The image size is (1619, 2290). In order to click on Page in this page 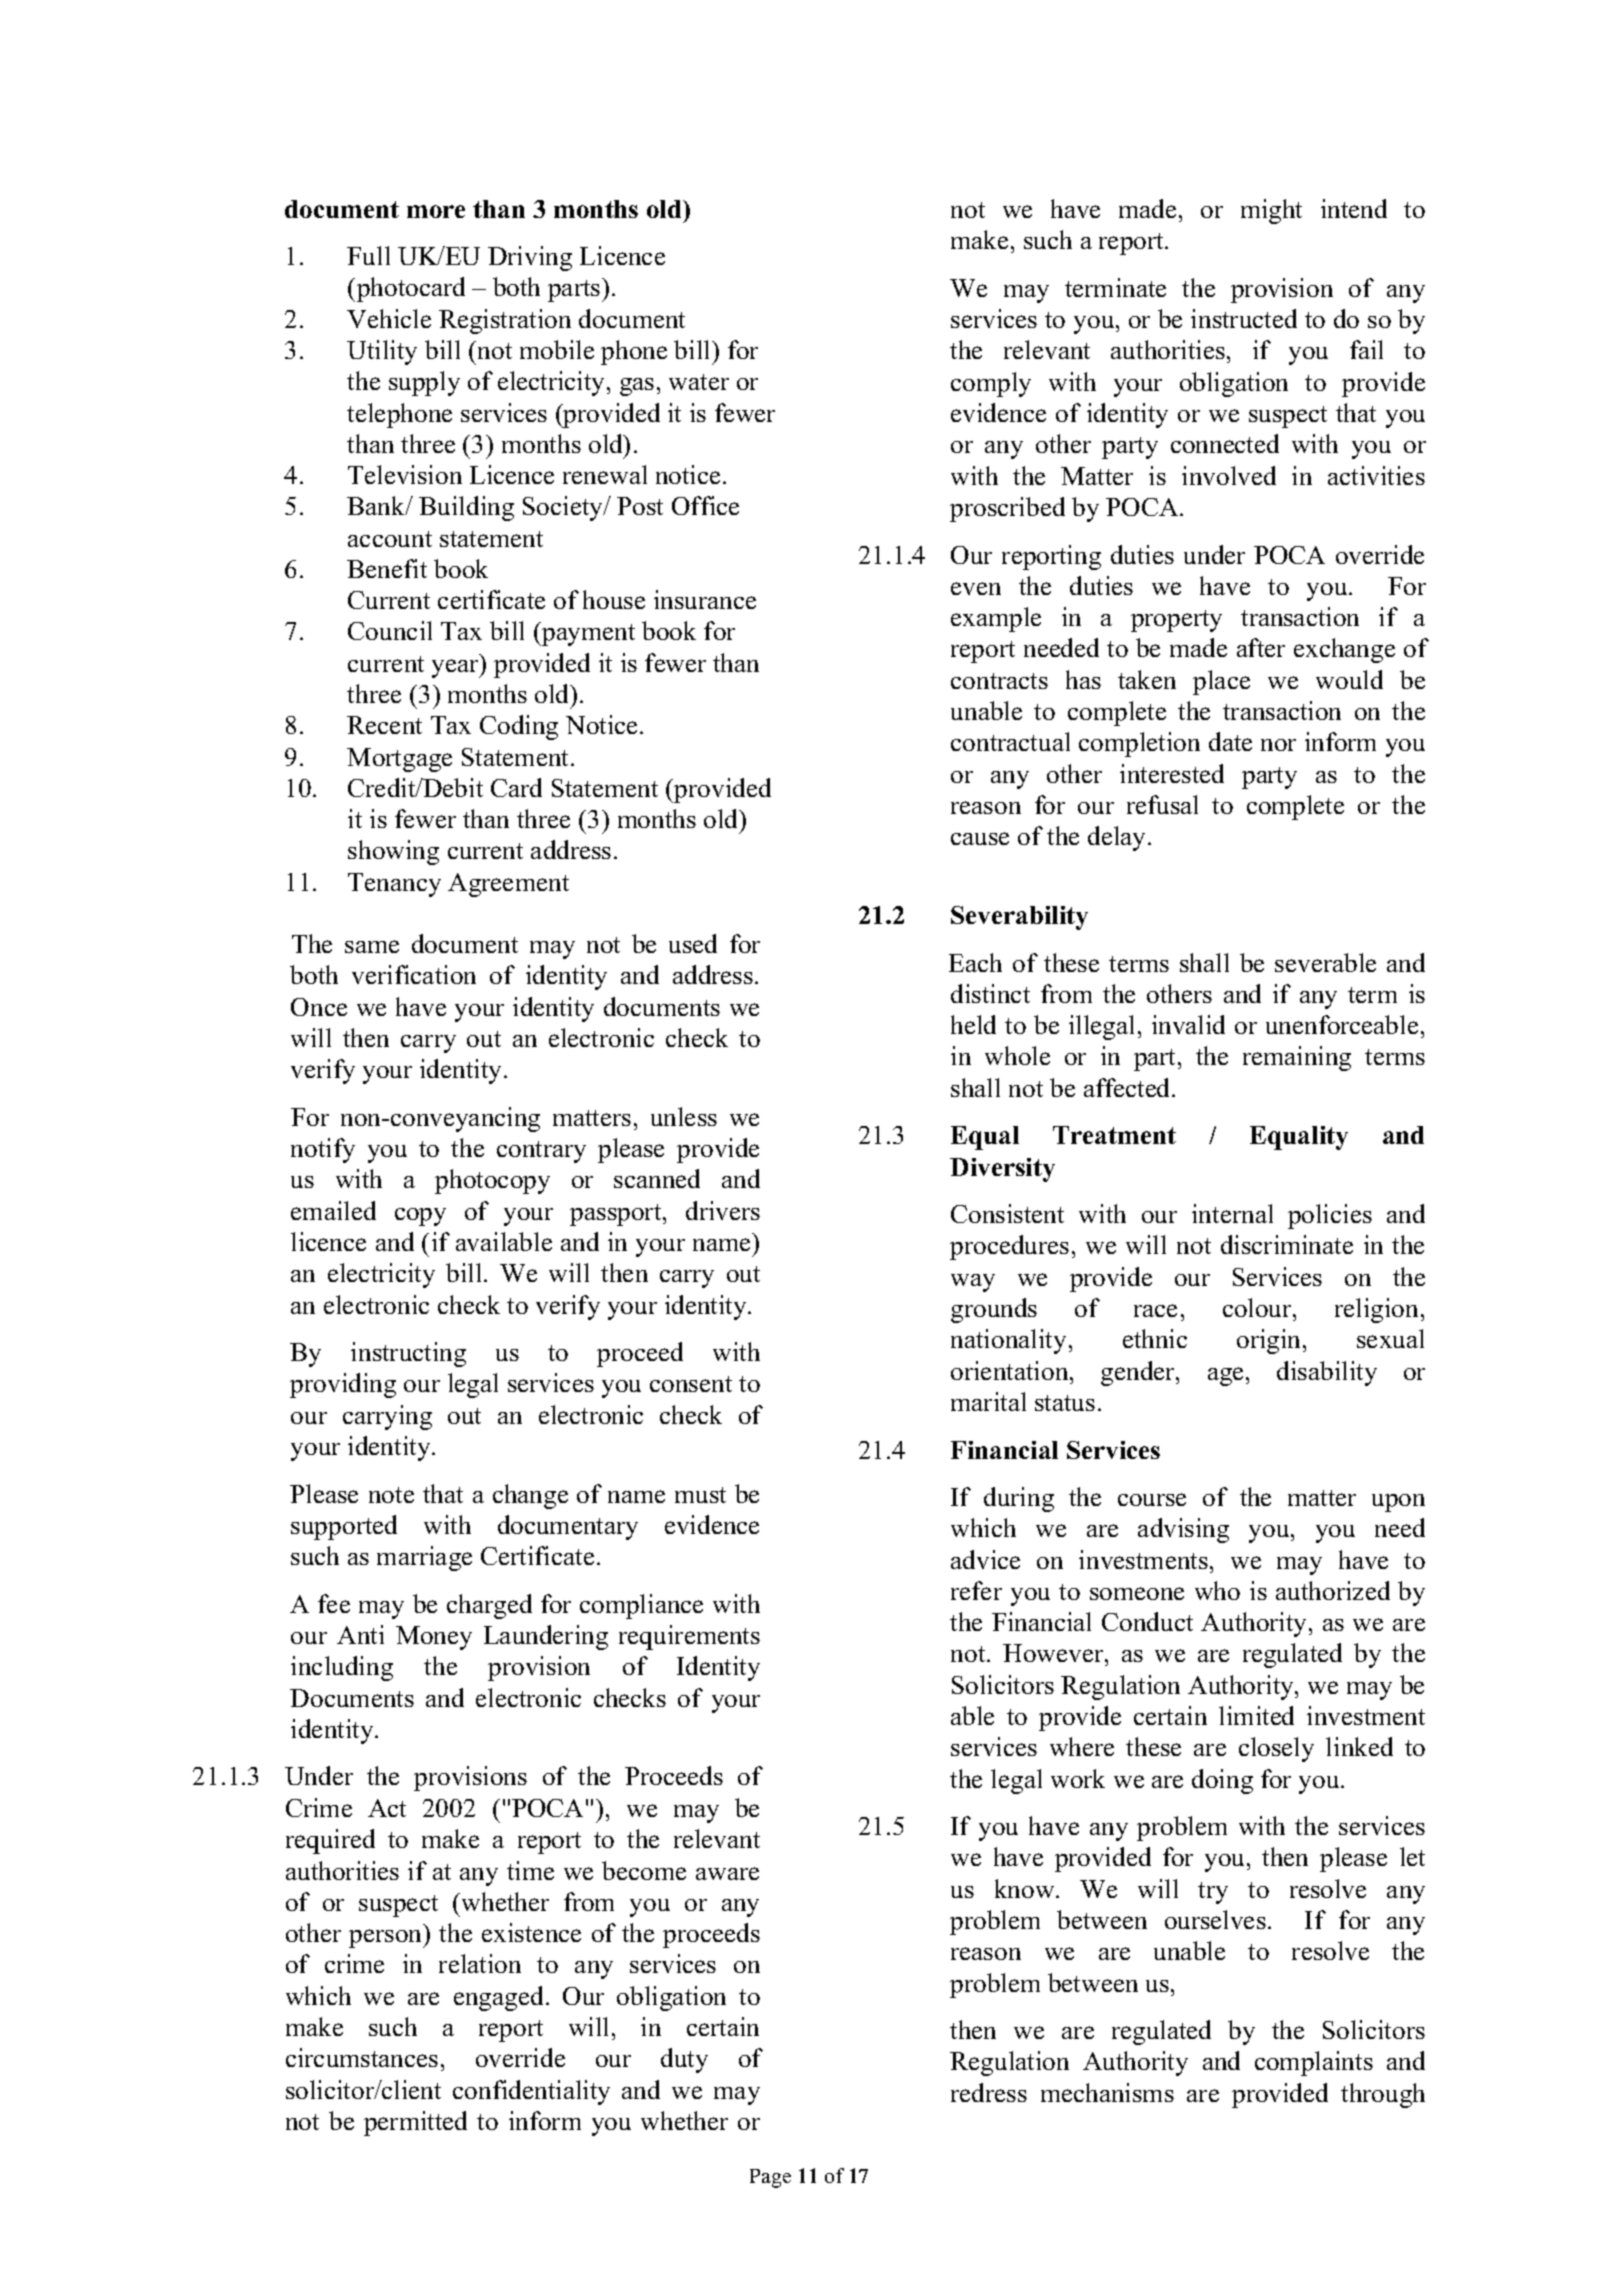, I will do `click(770, 2178)`.
